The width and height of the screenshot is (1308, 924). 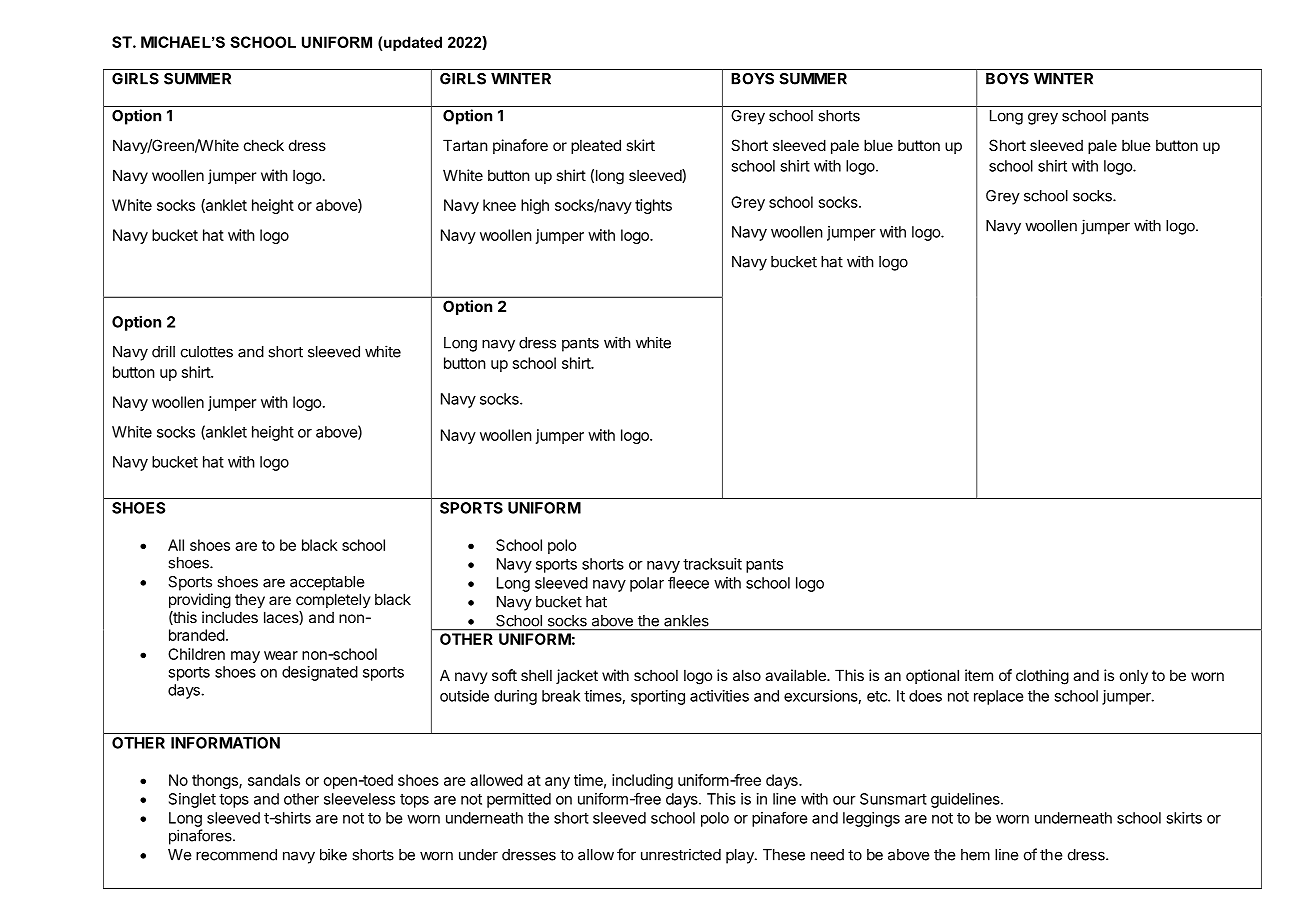 I want to click on updated, so click(x=413, y=43).
